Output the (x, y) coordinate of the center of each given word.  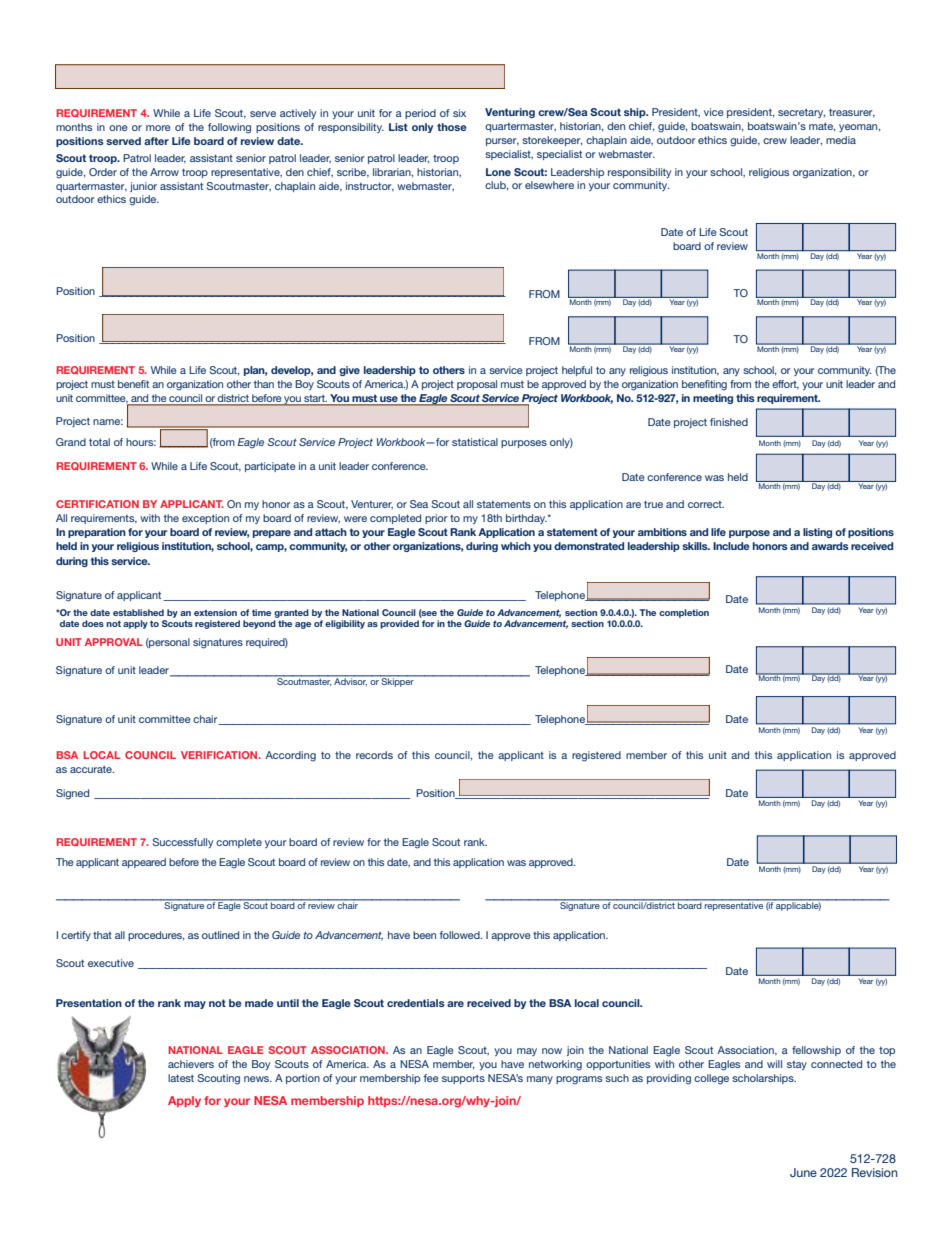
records (374, 755)
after (156, 141)
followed (461, 935)
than (264, 384)
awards (830, 546)
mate (822, 127)
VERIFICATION (220, 755)
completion (684, 613)
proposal (477, 385)
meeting (713, 399)
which (516, 546)
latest (181, 1078)
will (774, 1064)
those (452, 127)
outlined (220, 935)
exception (205, 519)
